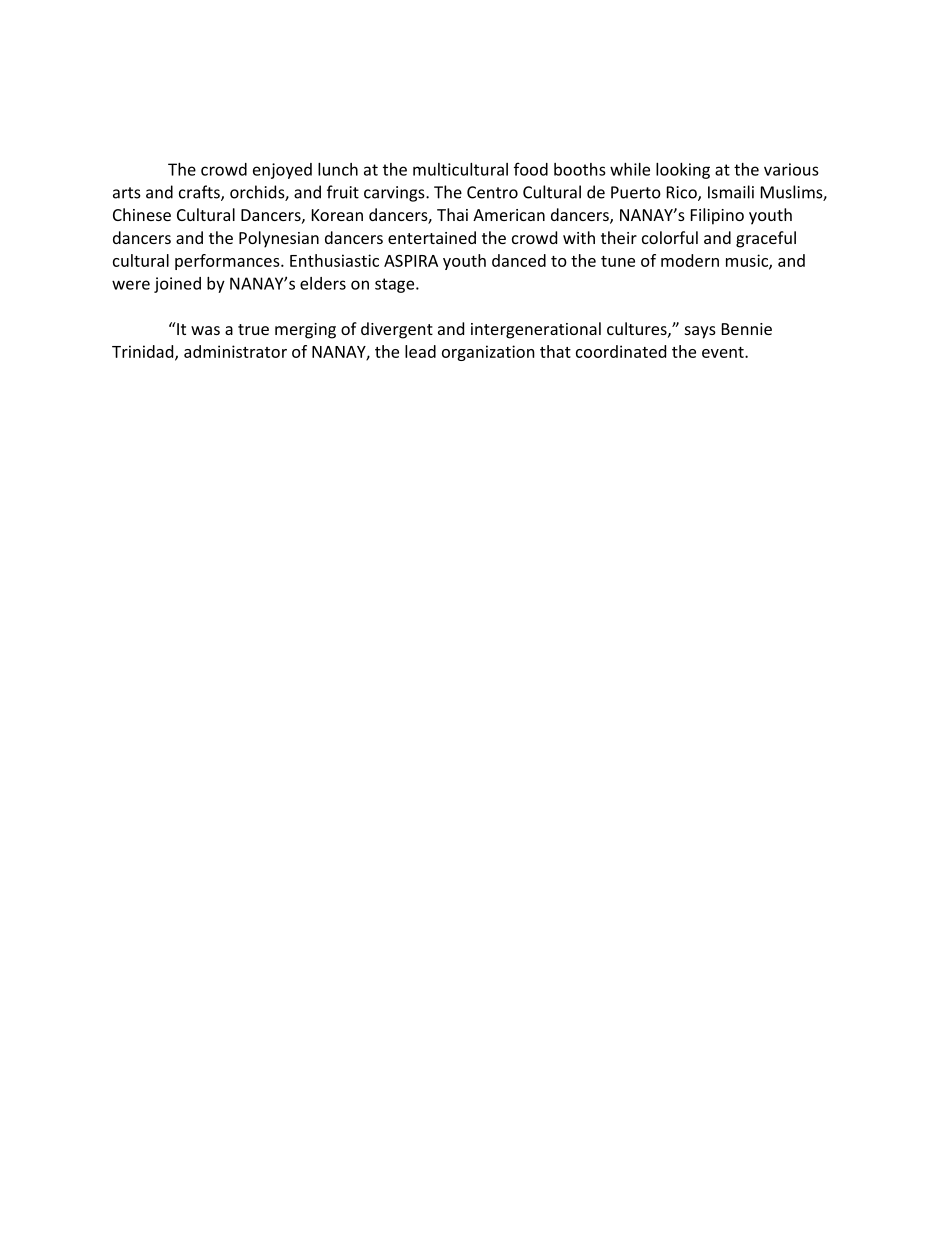  Describe the element at coordinates (235, 351) in the screenshot. I see `administrator` at that location.
